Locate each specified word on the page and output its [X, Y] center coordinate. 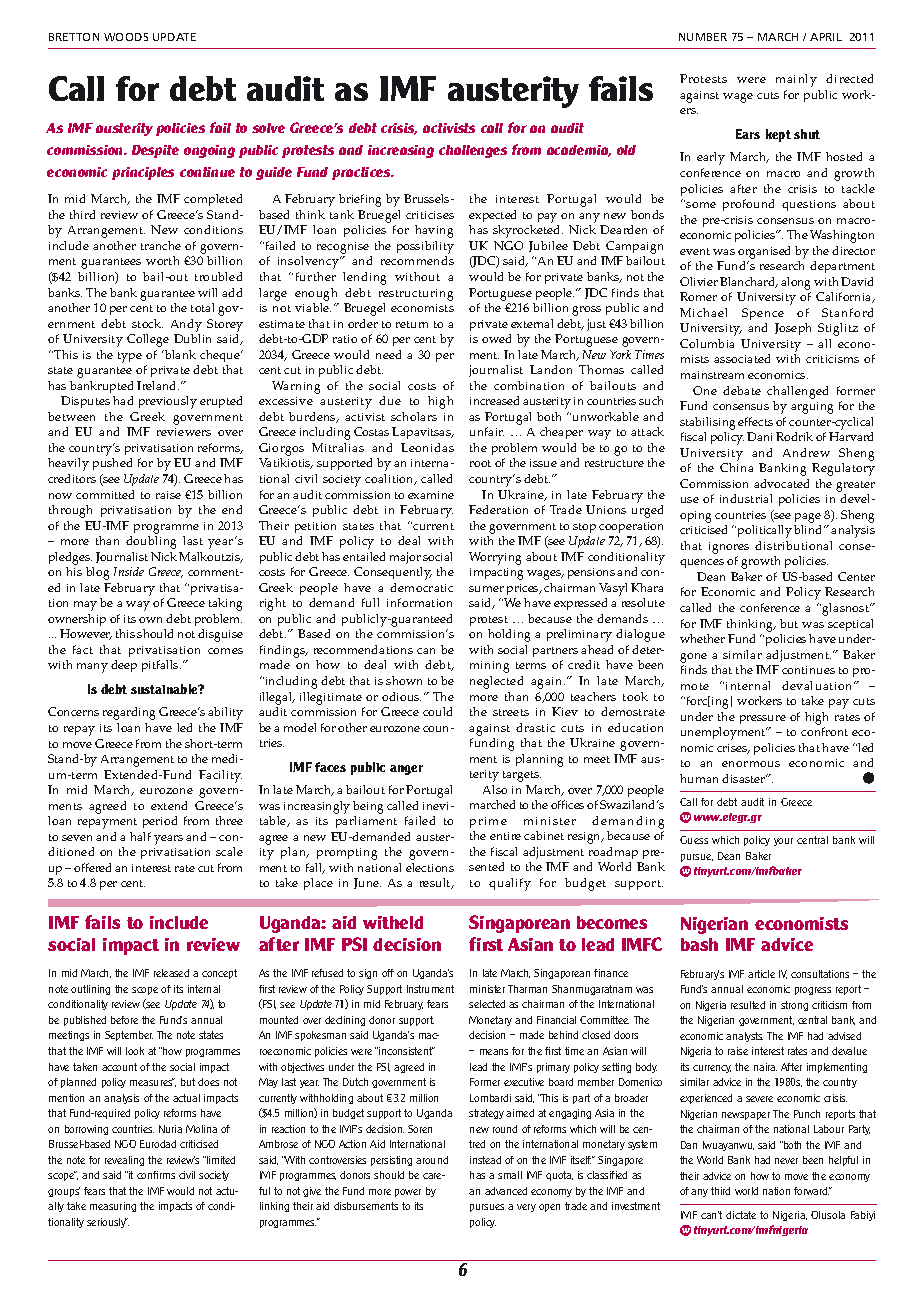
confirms [156, 1175]
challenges [473, 151]
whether [702, 638]
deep [124, 666]
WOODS [126, 37]
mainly [796, 80]
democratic [421, 587]
